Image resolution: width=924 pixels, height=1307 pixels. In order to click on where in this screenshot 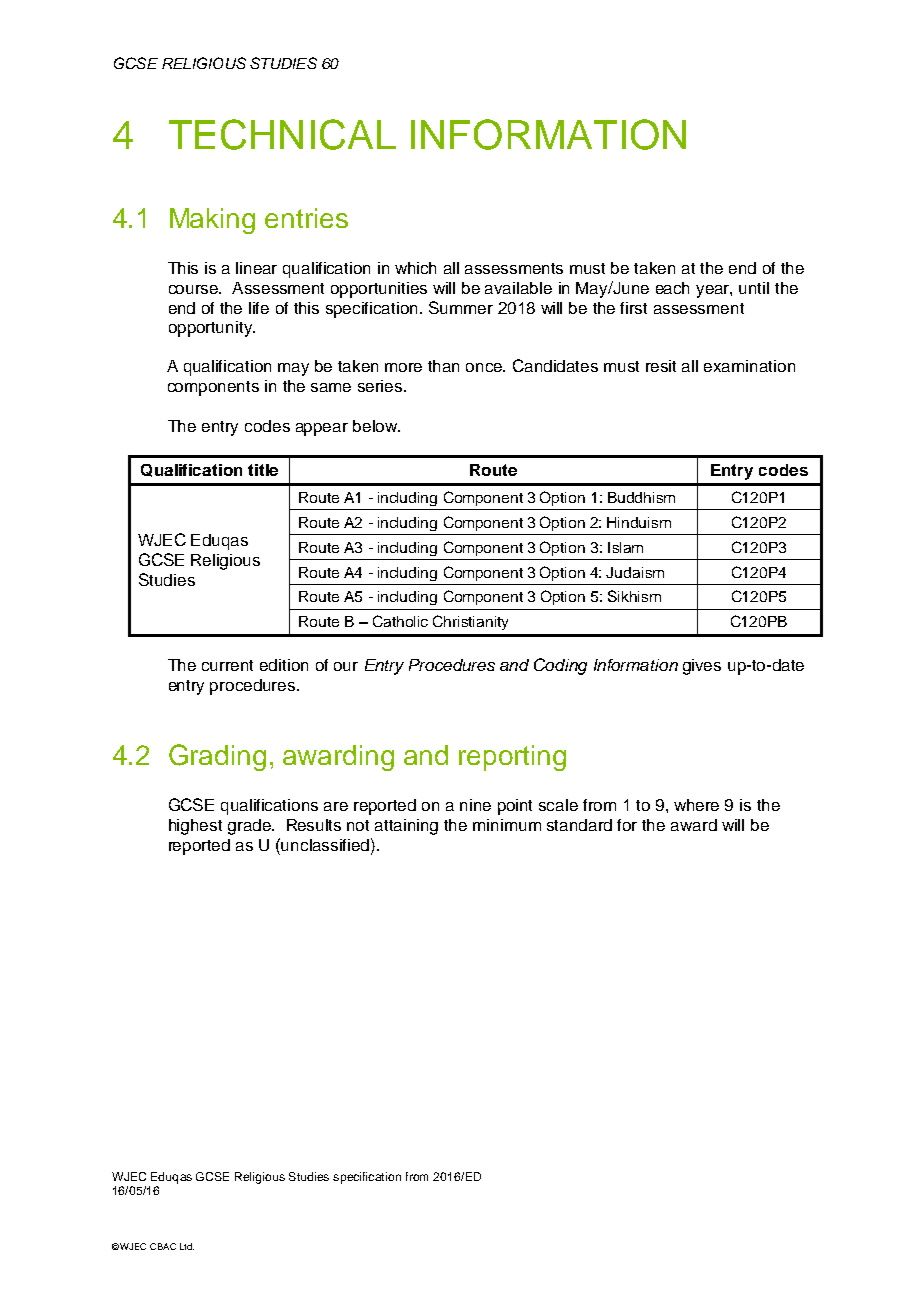, I will do `click(696, 805)`.
